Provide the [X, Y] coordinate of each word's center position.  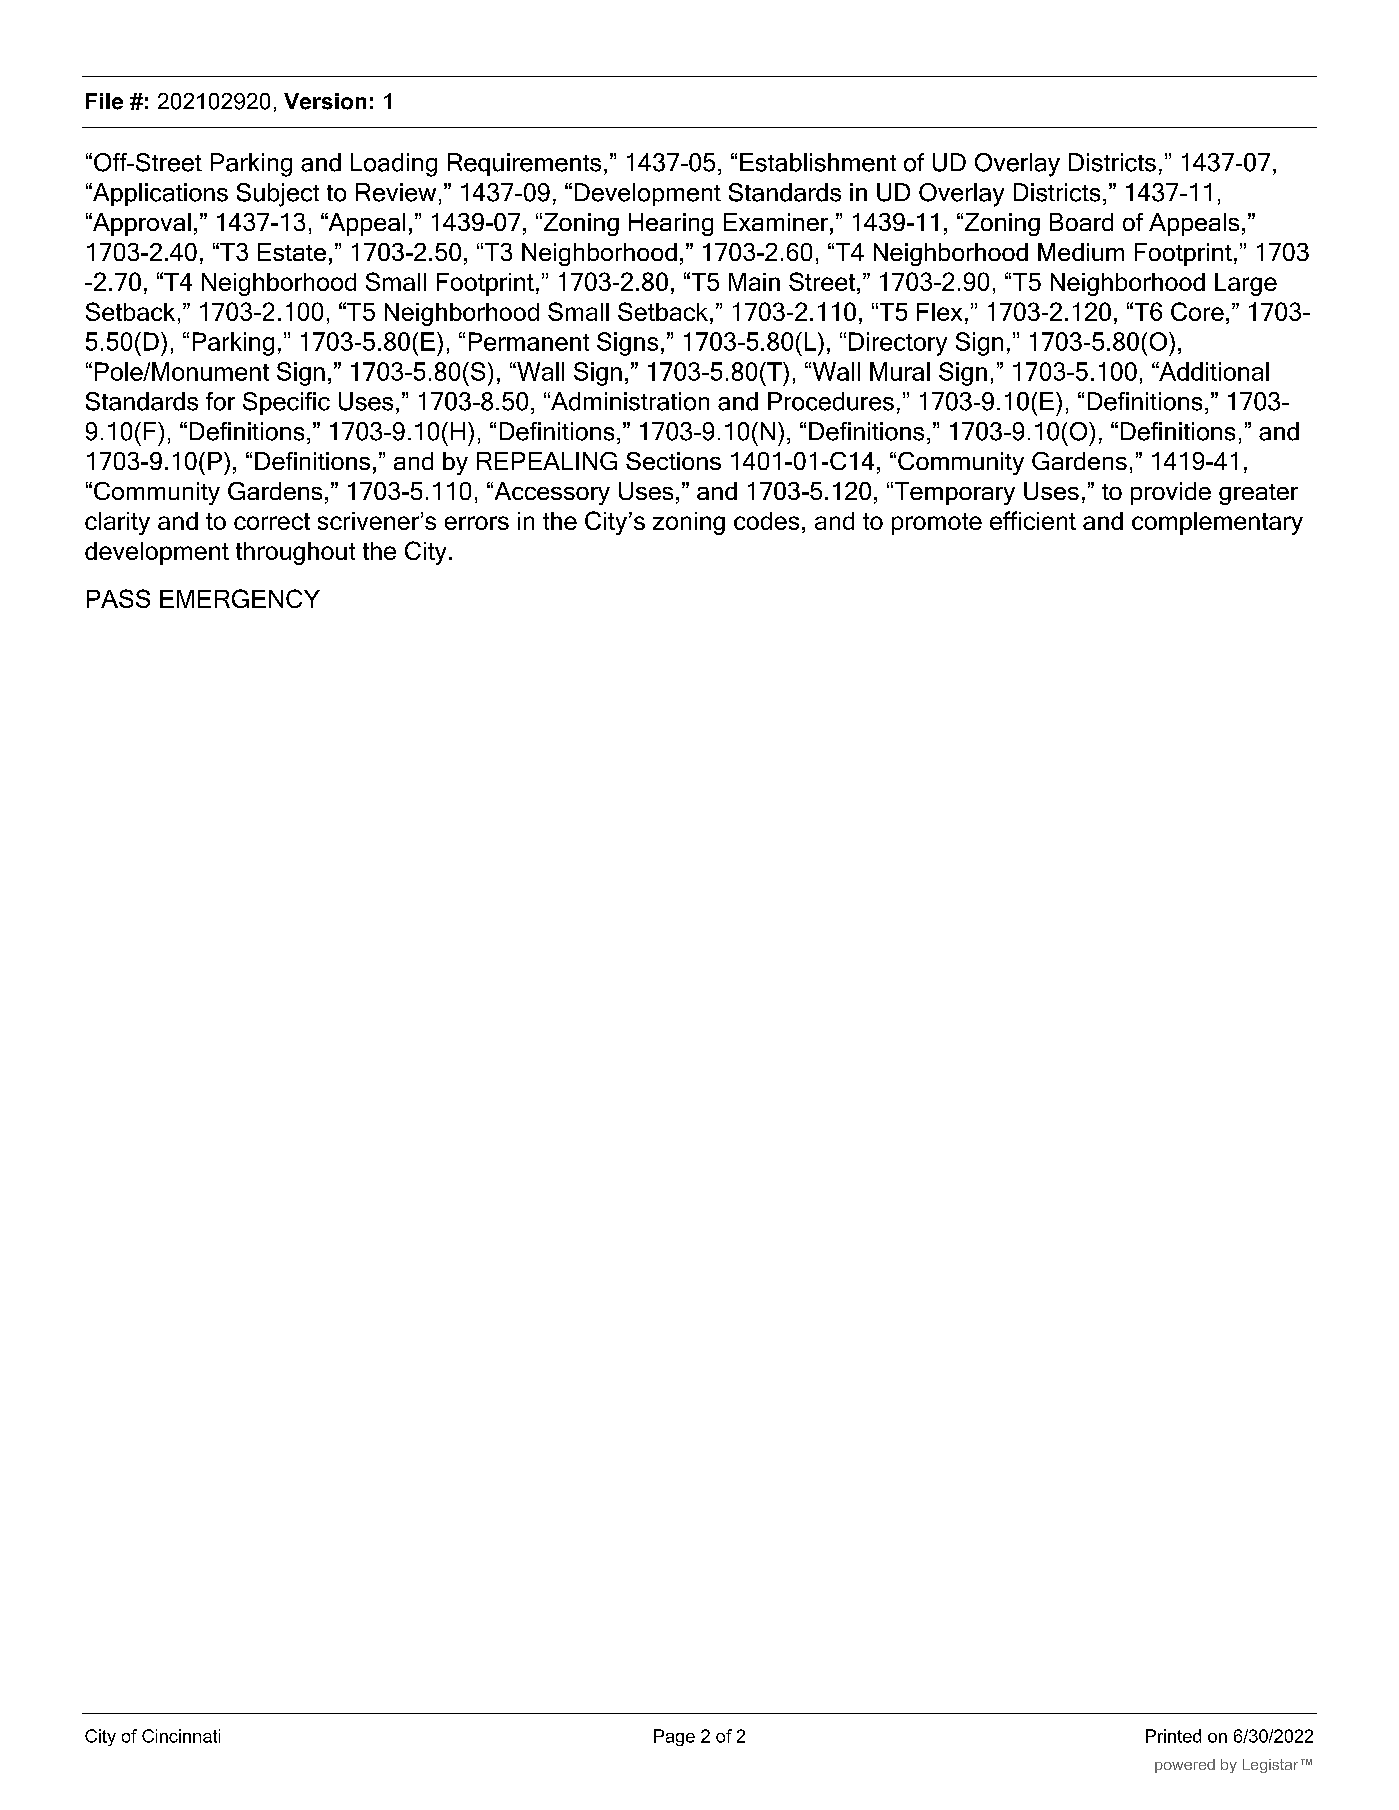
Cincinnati [181, 1736]
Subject [278, 195]
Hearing [671, 224]
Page [674, 1737]
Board [1081, 222]
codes [766, 521]
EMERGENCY [240, 598]
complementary [1217, 523]
